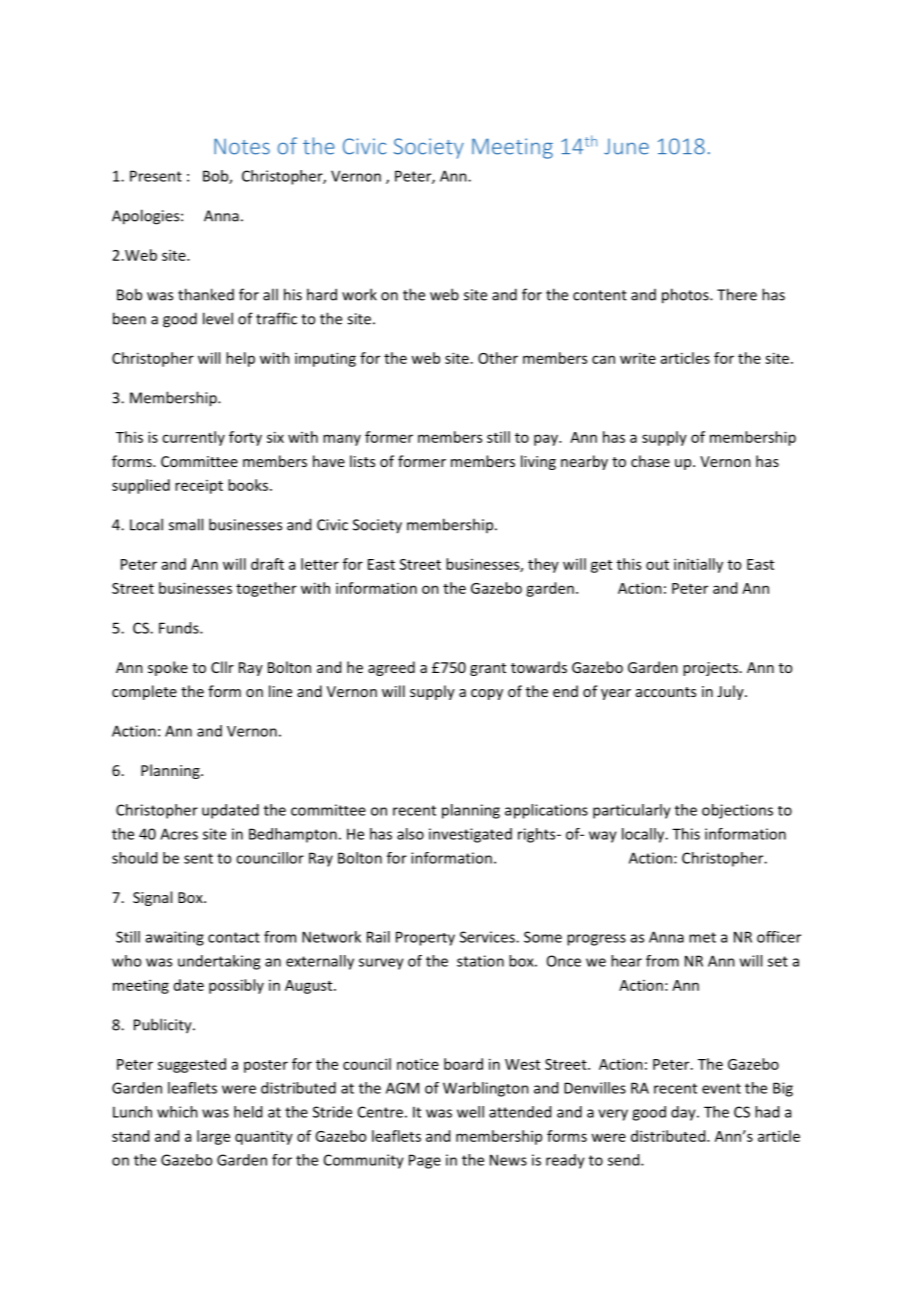  I want to click on currently, so click(193, 438).
